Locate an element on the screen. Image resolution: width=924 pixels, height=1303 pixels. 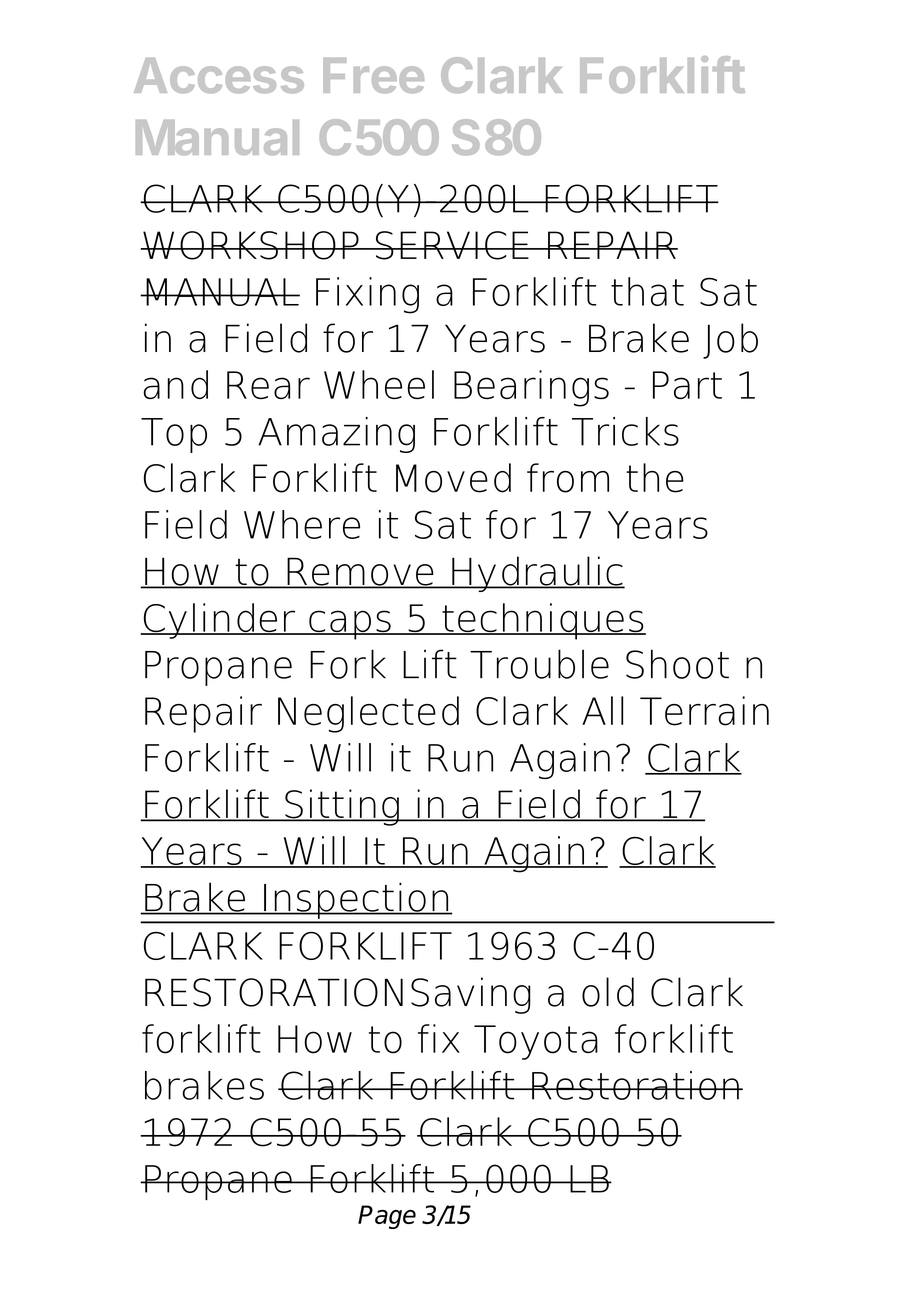
Free is located at coordinates (373, 75).
